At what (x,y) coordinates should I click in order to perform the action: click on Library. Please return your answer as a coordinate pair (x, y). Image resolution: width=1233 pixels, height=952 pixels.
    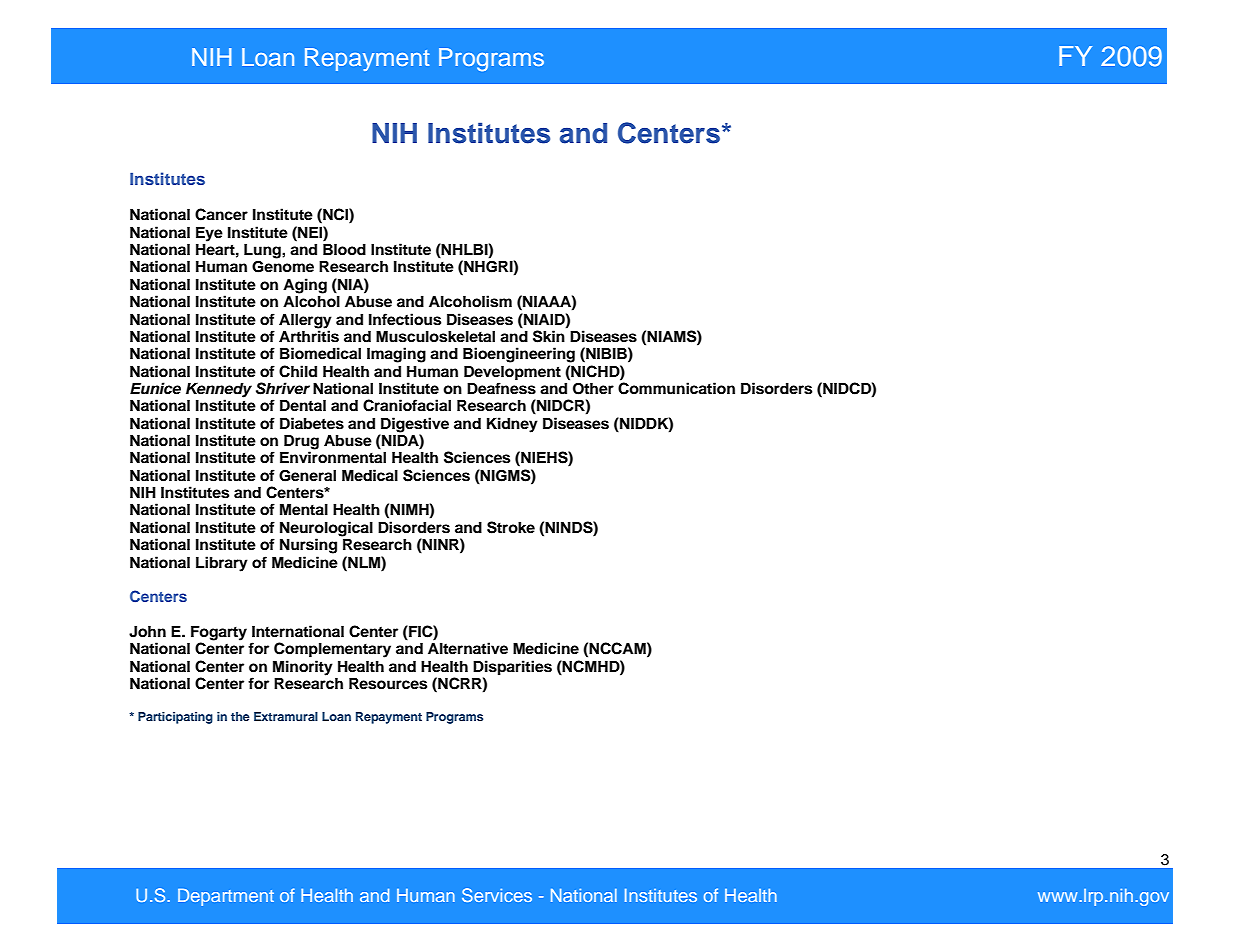
    Looking at the image, I should click on (222, 564).
